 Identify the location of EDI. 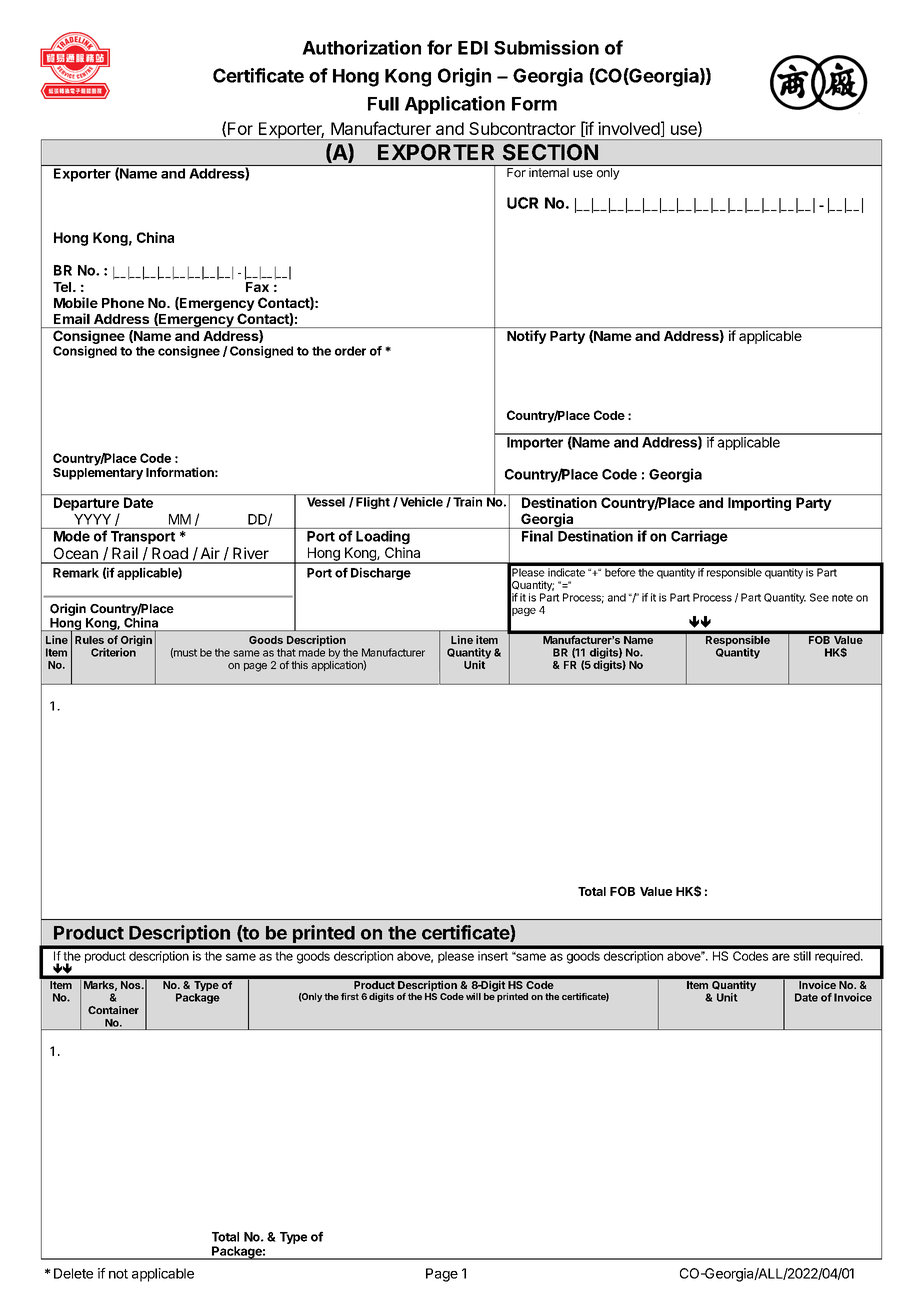
(473, 48).
